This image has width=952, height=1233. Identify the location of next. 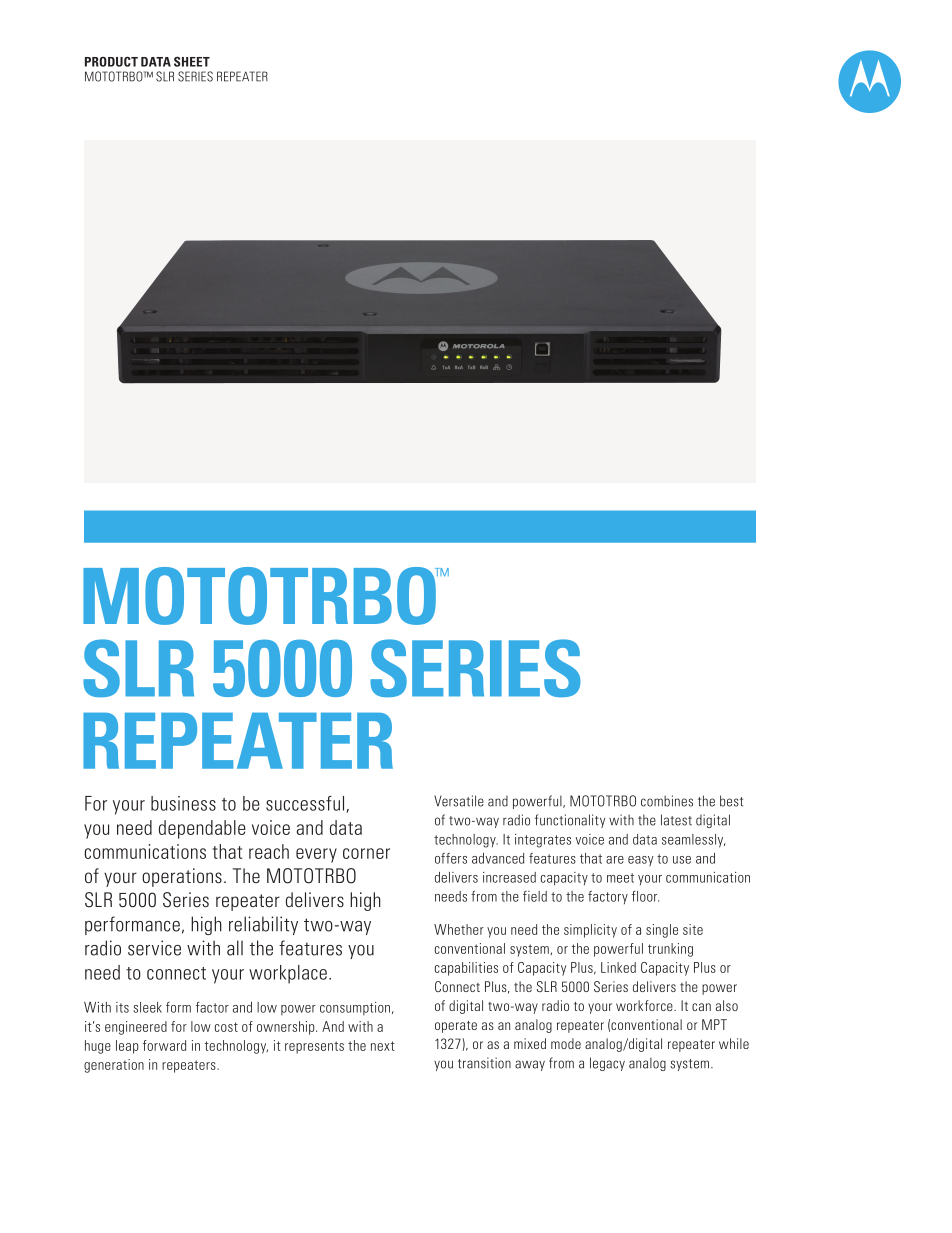
(383, 1046).
